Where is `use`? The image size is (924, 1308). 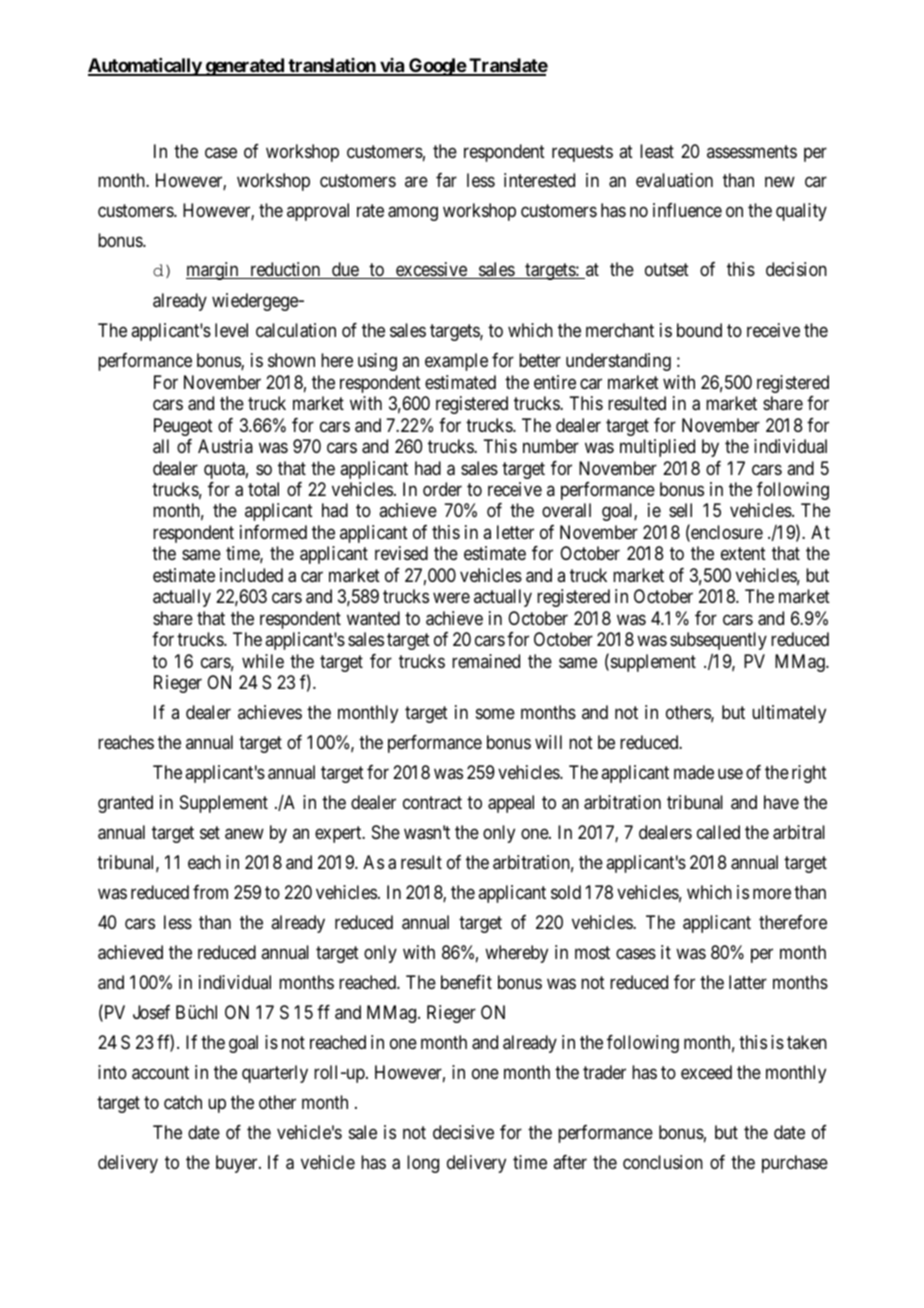
use is located at coordinates (730, 773).
